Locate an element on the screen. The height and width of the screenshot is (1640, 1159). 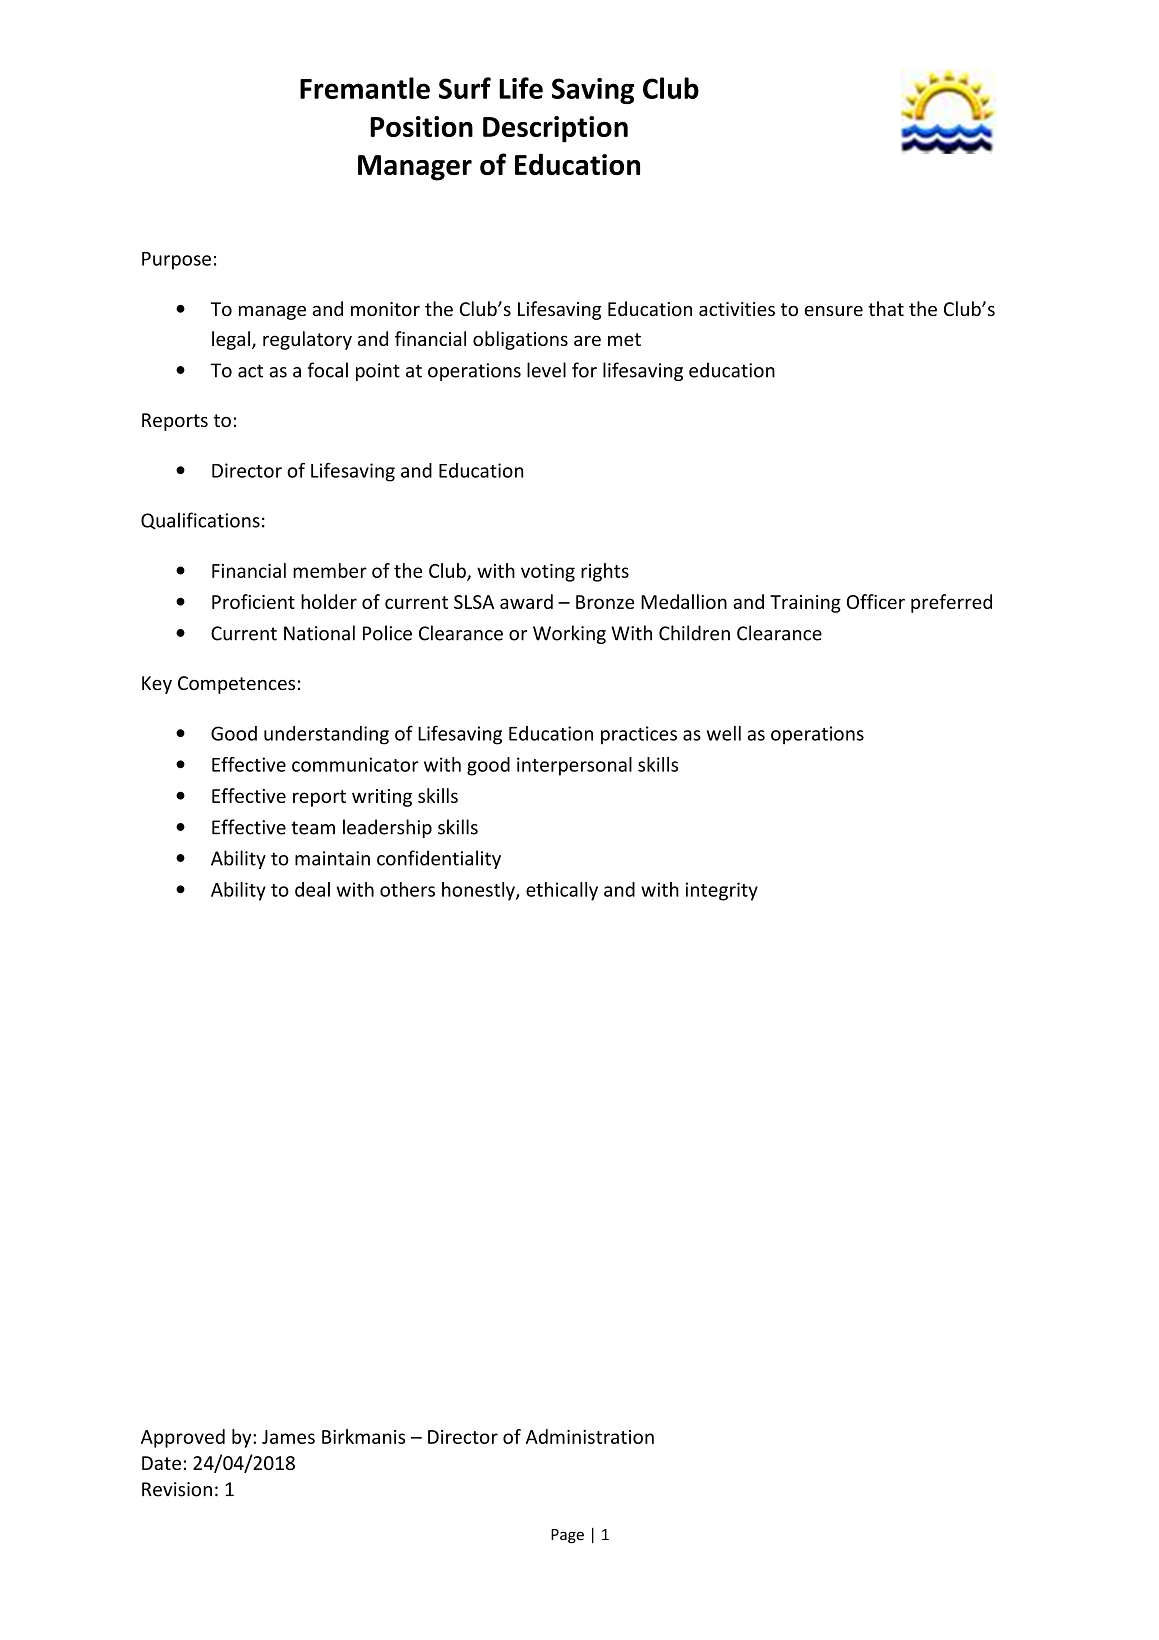
Description is located at coordinates (555, 129).
